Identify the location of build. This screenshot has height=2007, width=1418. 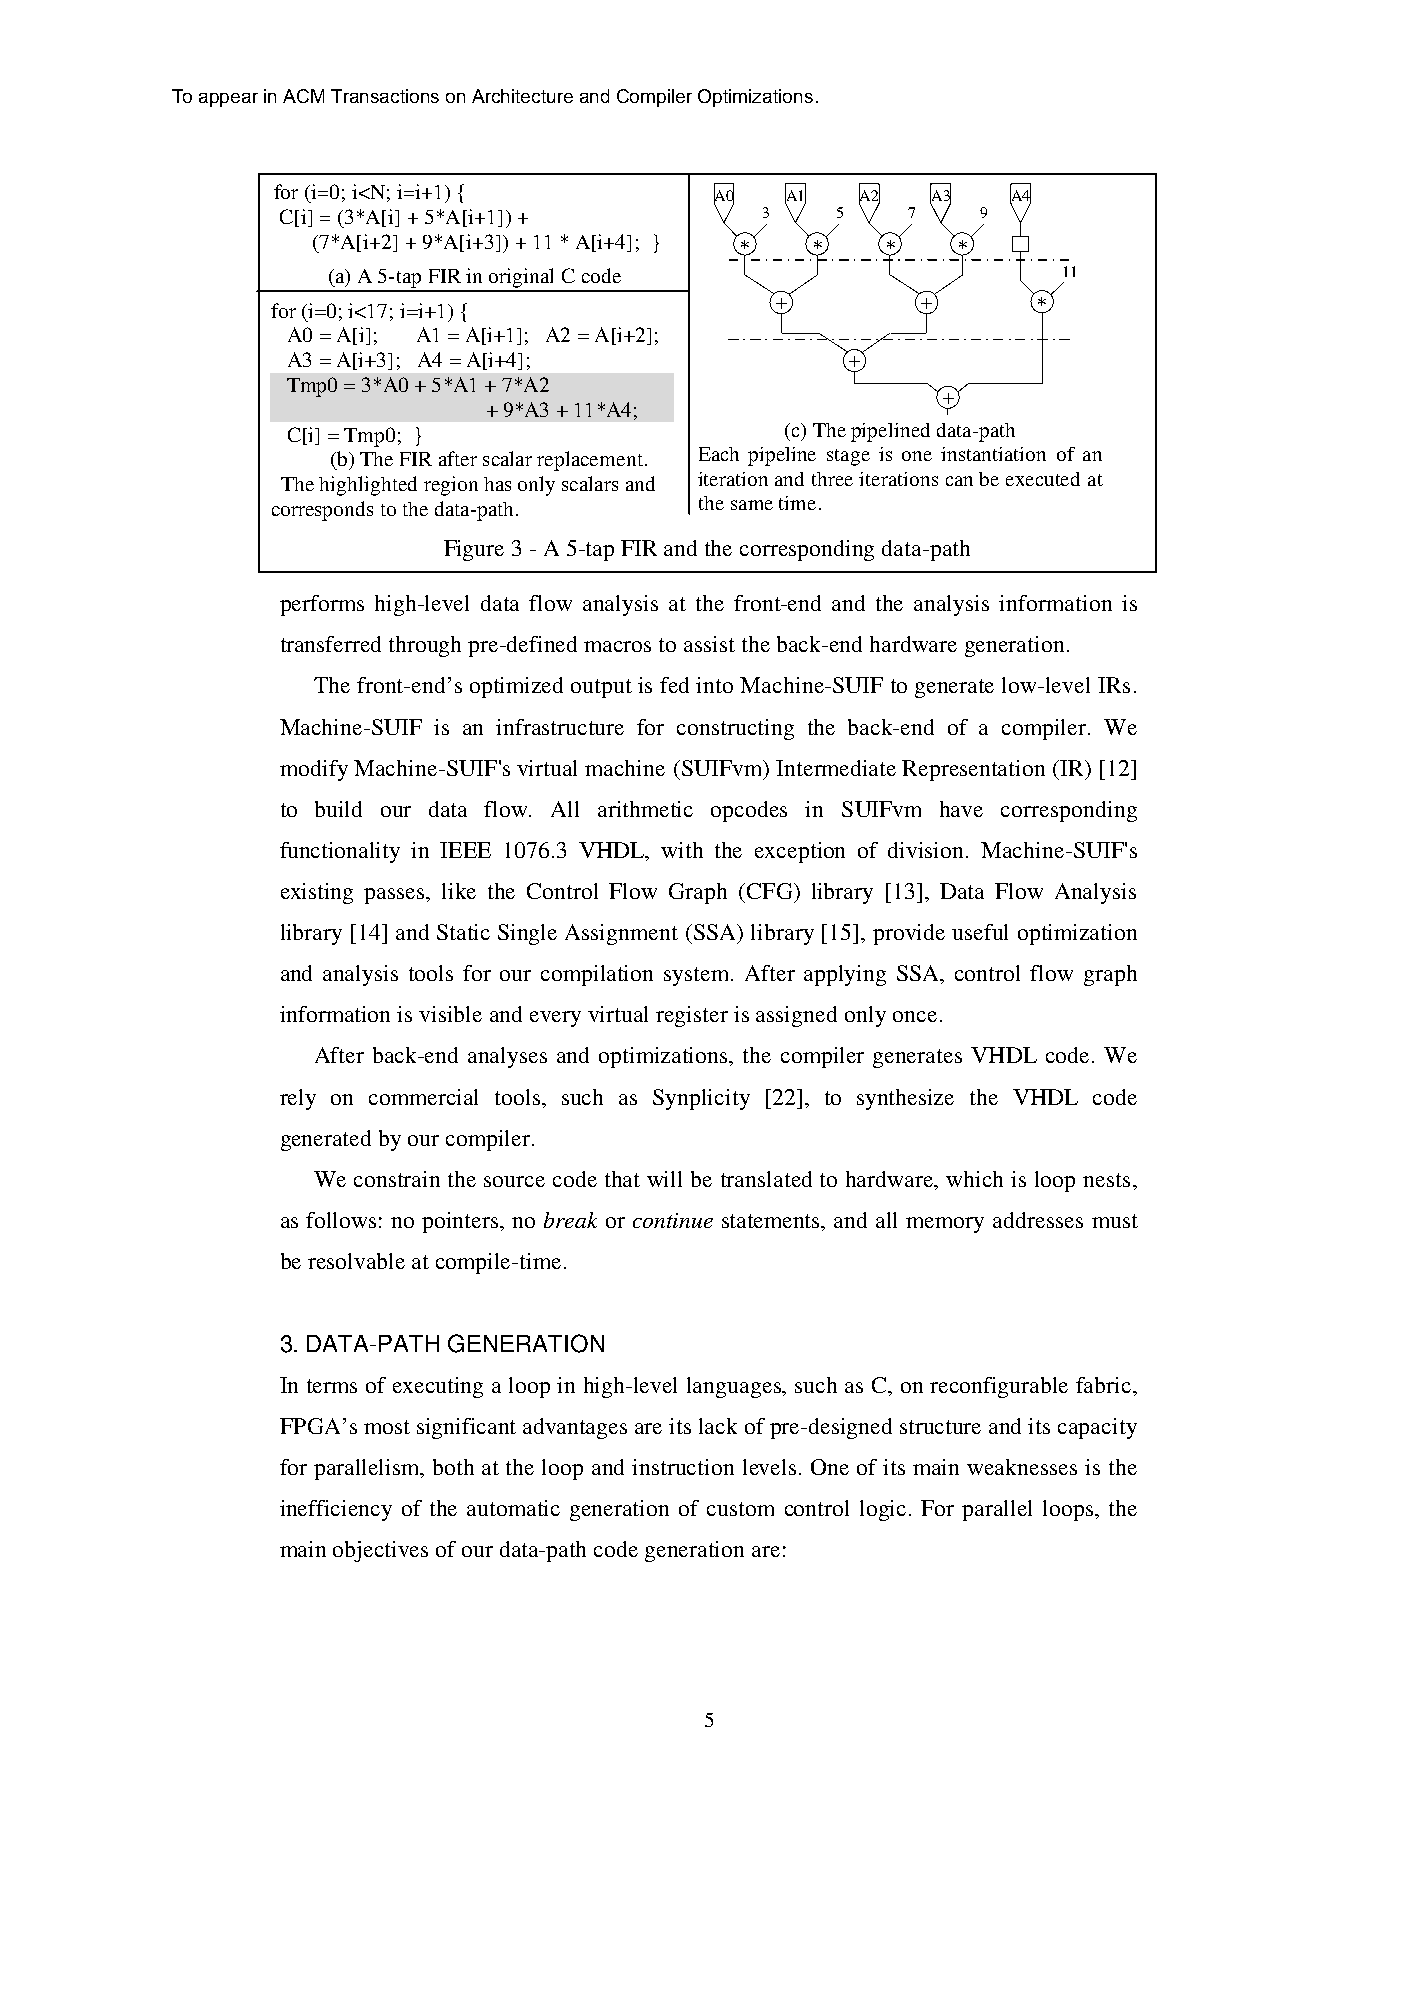
(338, 809).
